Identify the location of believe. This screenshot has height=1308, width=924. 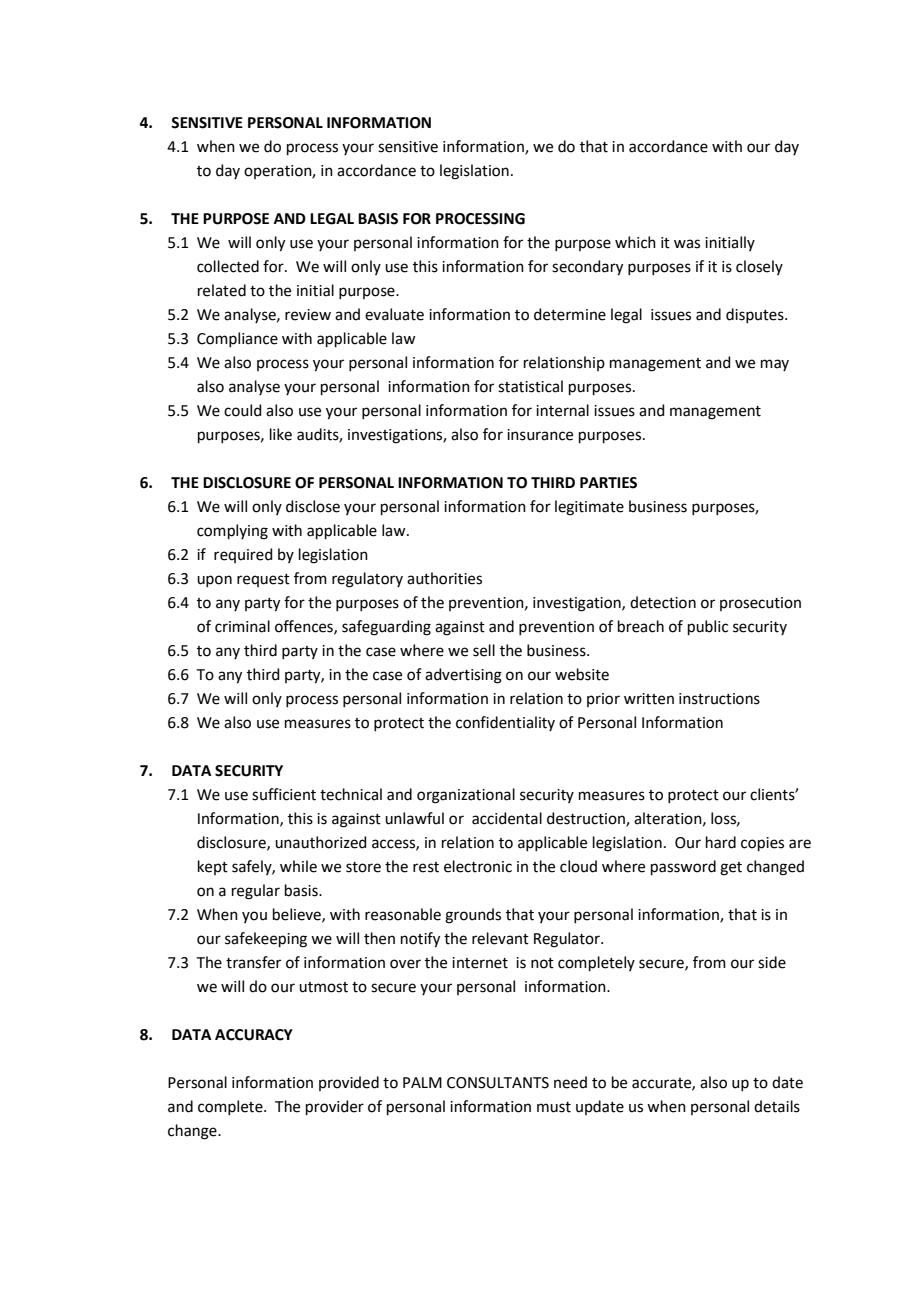
(298, 915).
